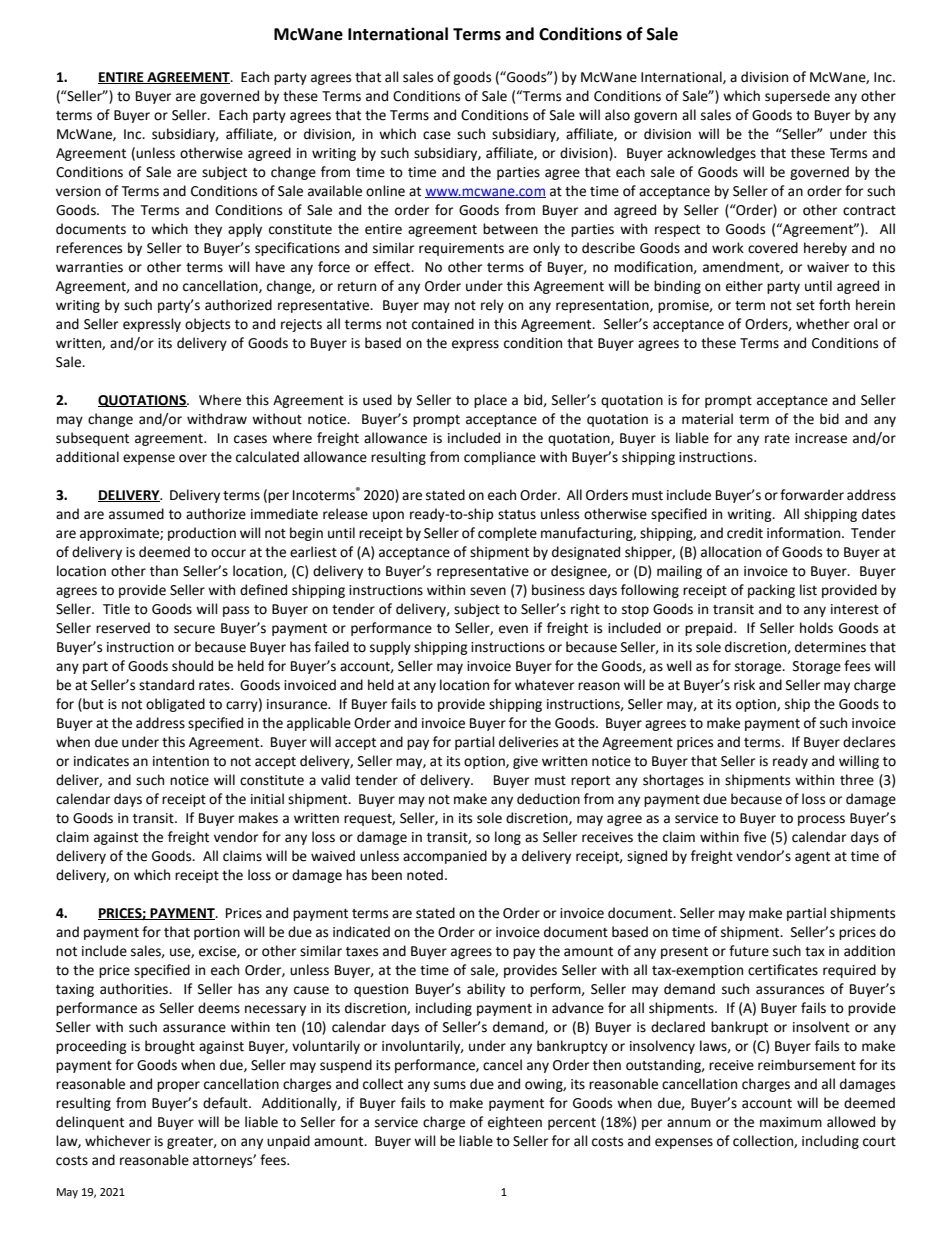 The width and height of the document is (952, 1233). Describe the element at coordinates (78, 191) in the document. I see `version` at that location.
